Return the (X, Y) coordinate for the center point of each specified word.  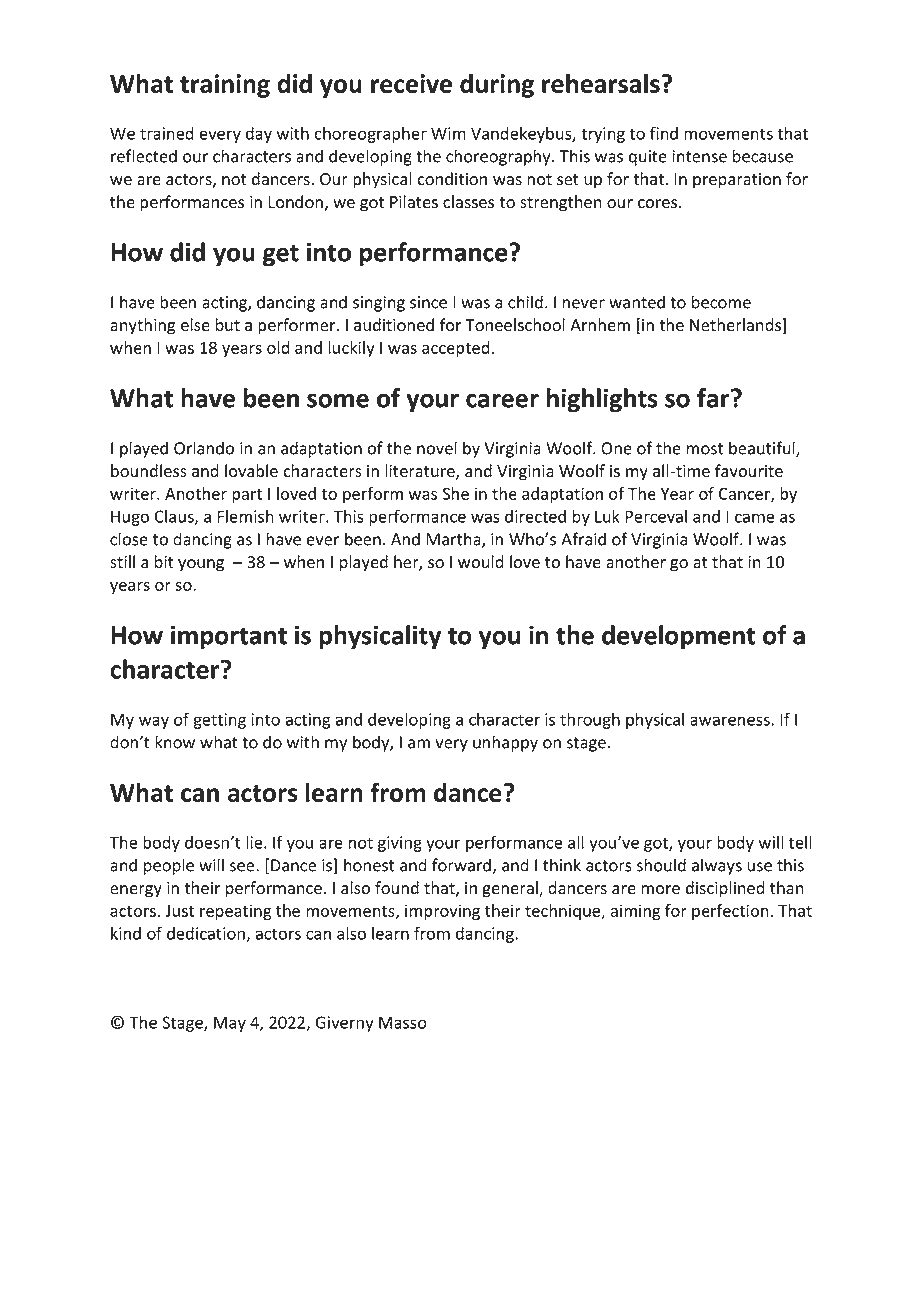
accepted (456, 349)
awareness (731, 721)
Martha (454, 540)
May (230, 1024)
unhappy (505, 743)
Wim (448, 133)
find (664, 133)
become (721, 302)
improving (442, 912)
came (754, 518)
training (225, 86)
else (195, 325)
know (175, 742)
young (201, 565)
